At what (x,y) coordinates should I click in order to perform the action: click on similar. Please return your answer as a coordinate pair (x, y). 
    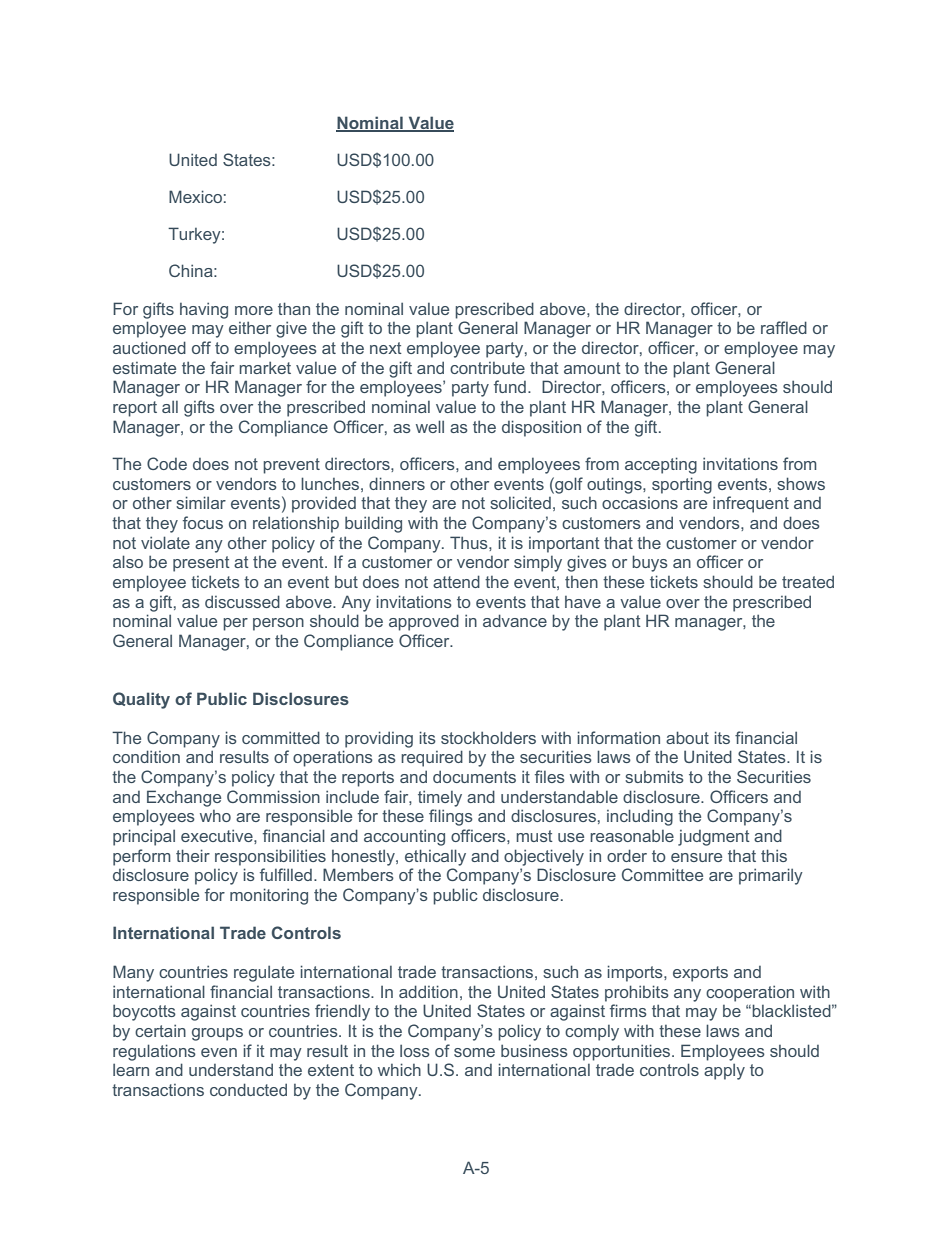
    Looking at the image, I should click on (201, 502).
